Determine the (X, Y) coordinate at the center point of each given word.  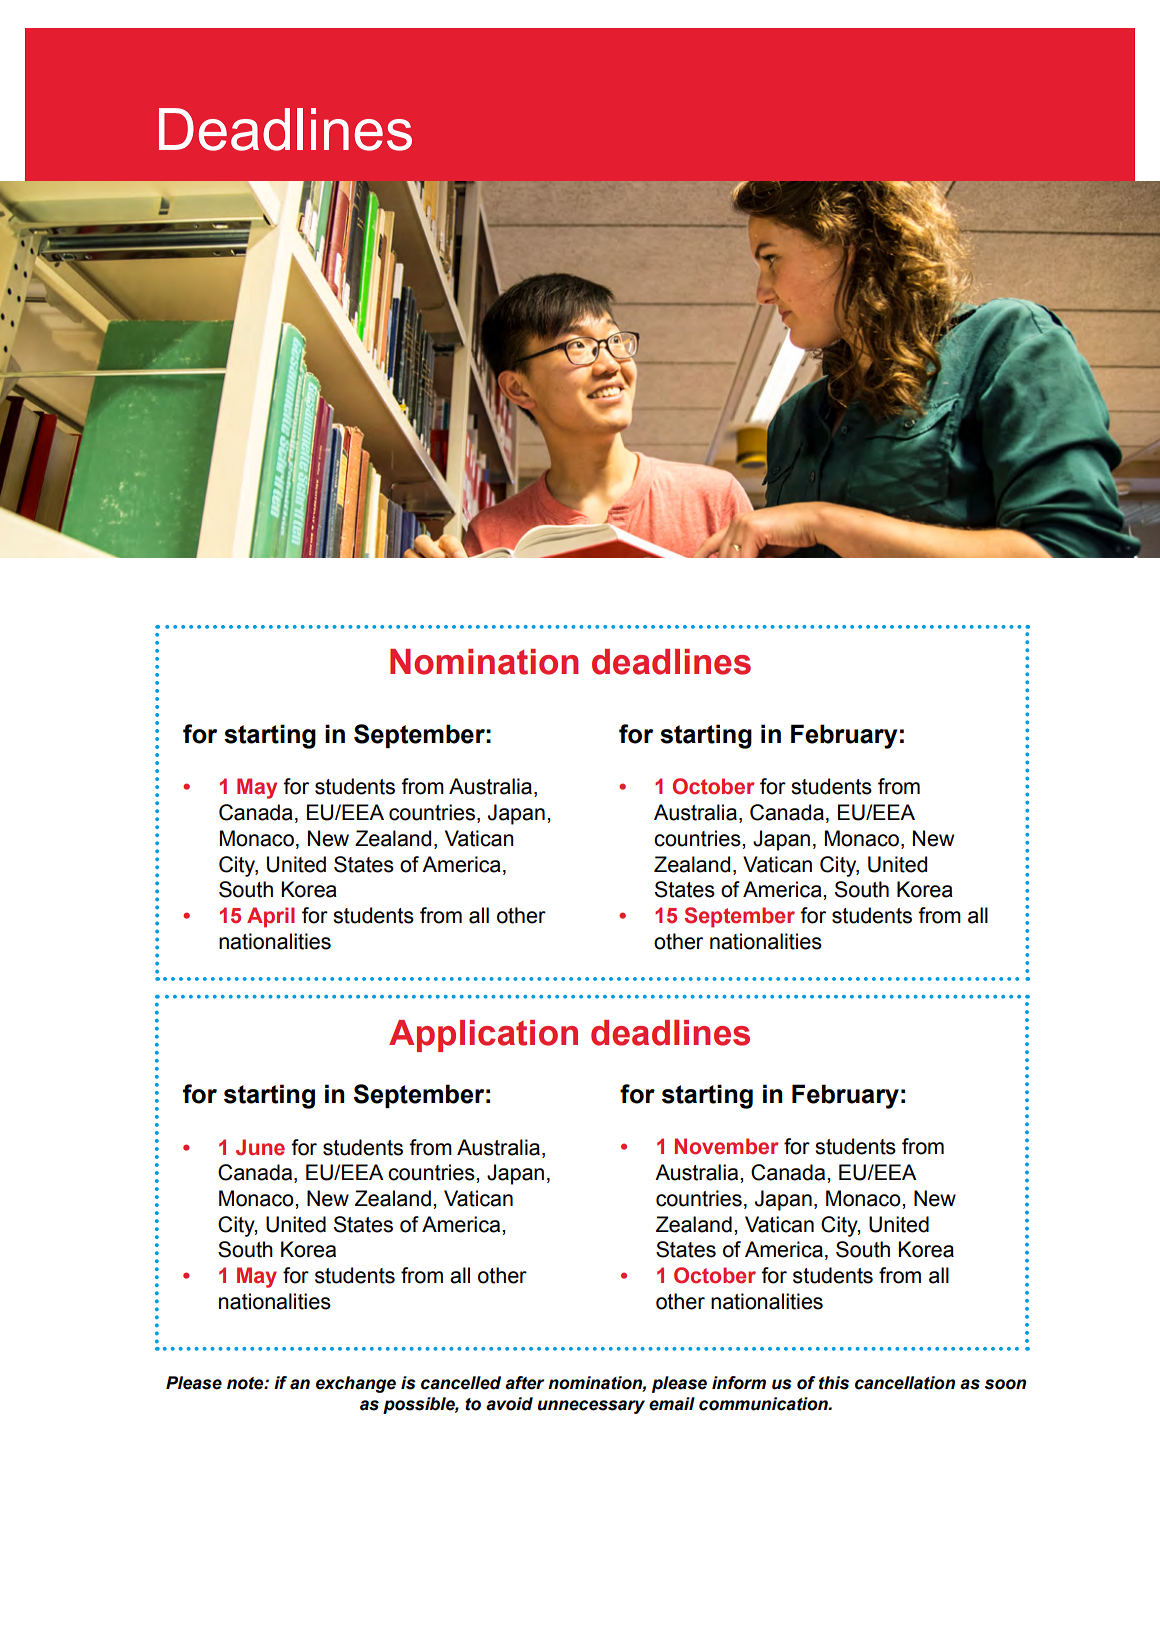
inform (739, 1383)
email (672, 1404)
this (834, 1383)
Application (483, 1036)
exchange (356, 1384)
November (727, 1146)
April (271, 917)
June (260, 1147)
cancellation (905, 1383)
